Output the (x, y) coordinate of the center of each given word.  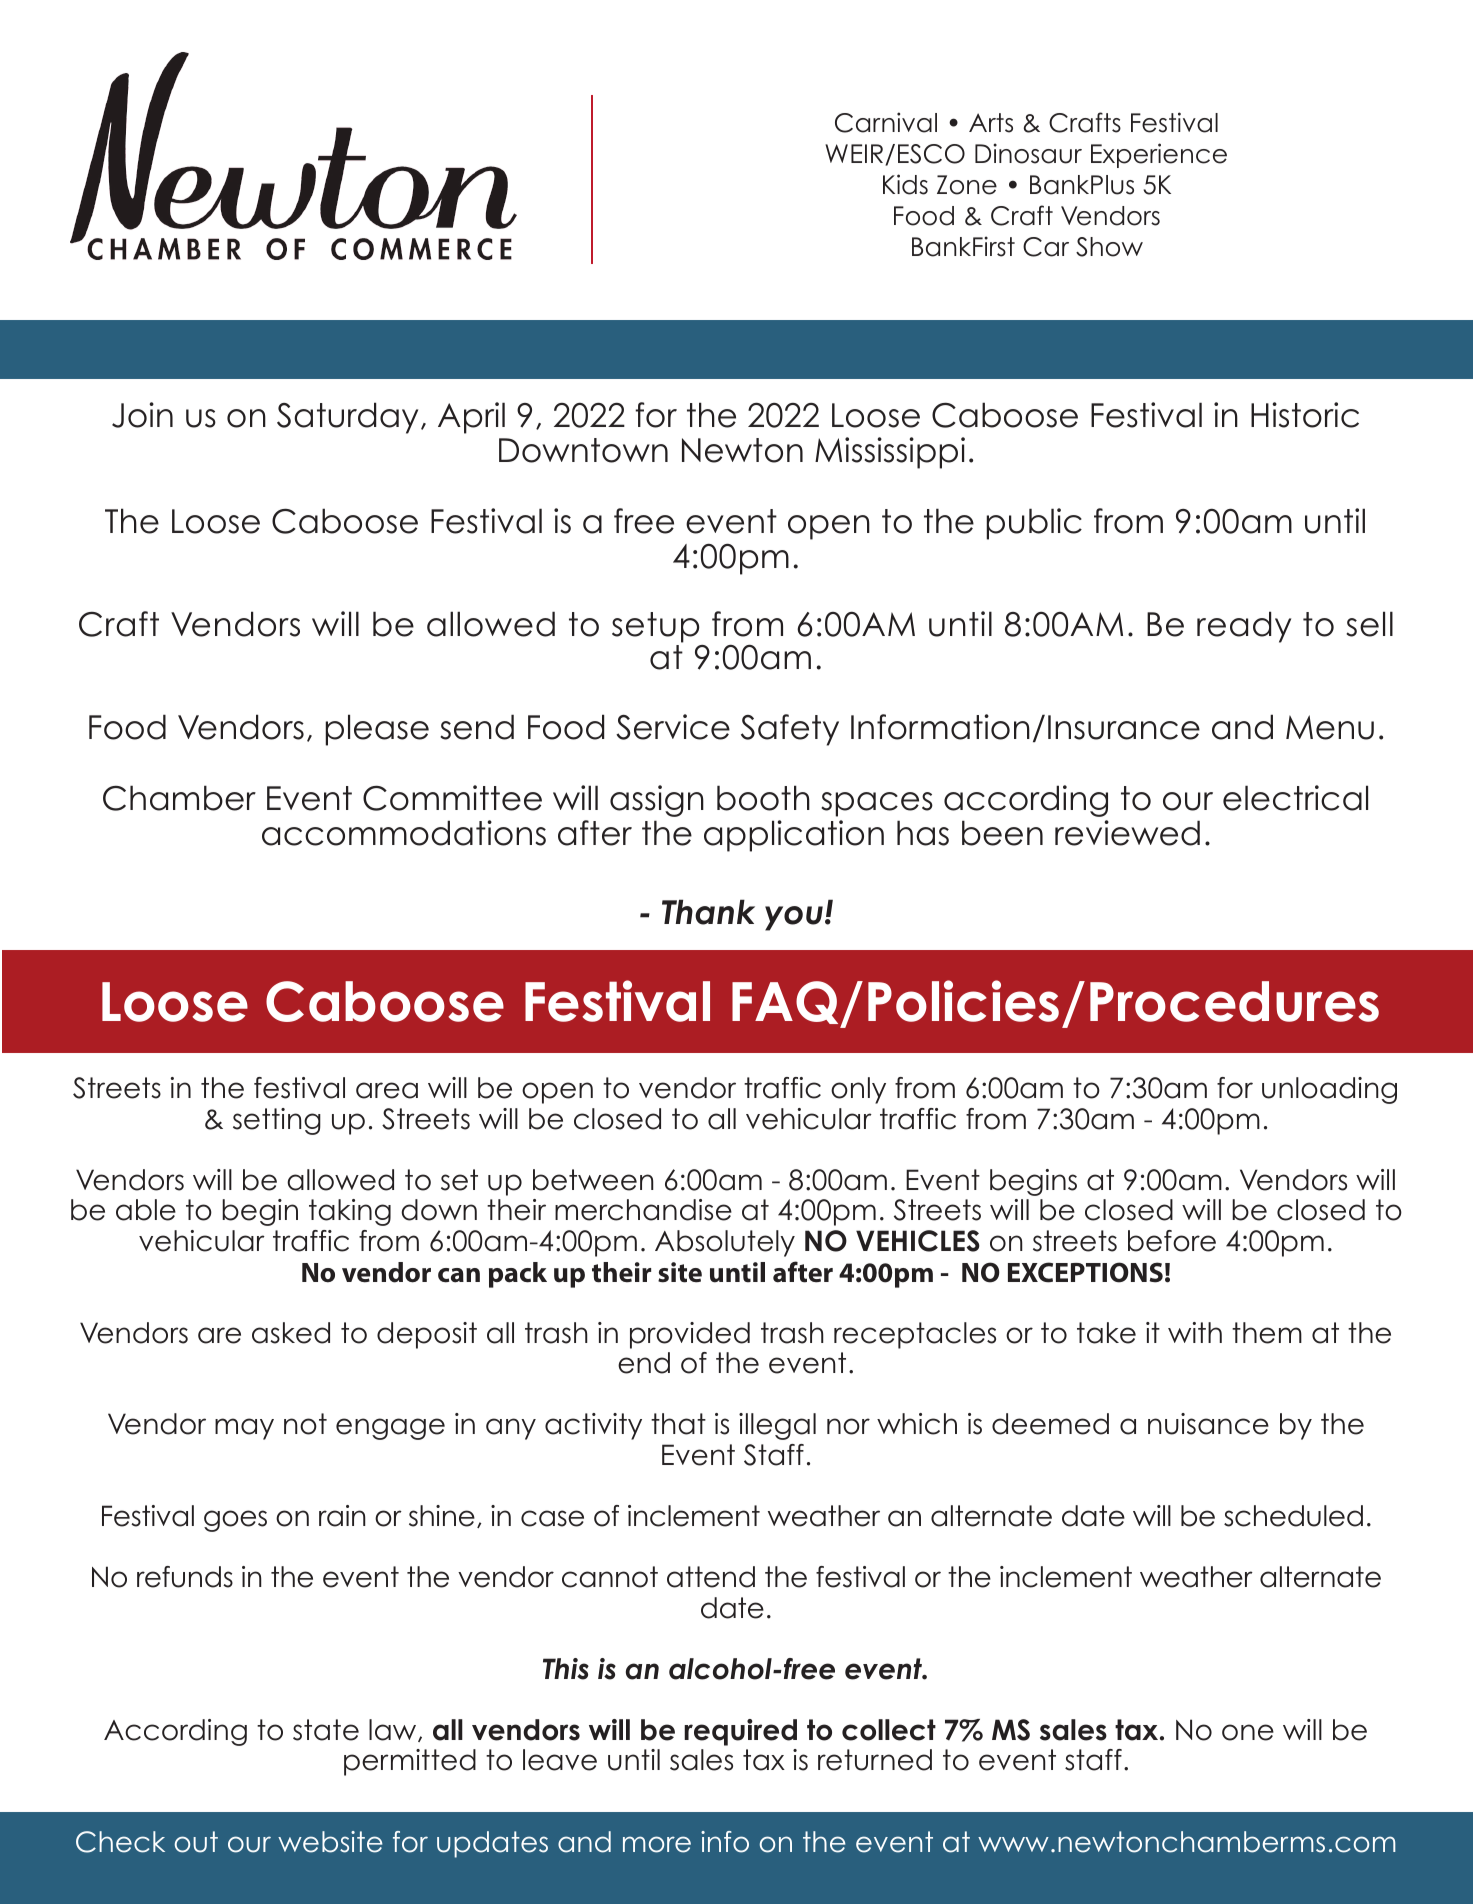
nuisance (1208, 1424)
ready (1244, 627)
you (794, 918)
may (244, 1429)
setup (655, 627)
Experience (1159, 155)
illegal (777, 1426)
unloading (1329, 1090)
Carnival (886, 122)
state (326, 1730)
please (377, 730)
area (387, 1090)
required (740, 1732)
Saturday (347, 418)
